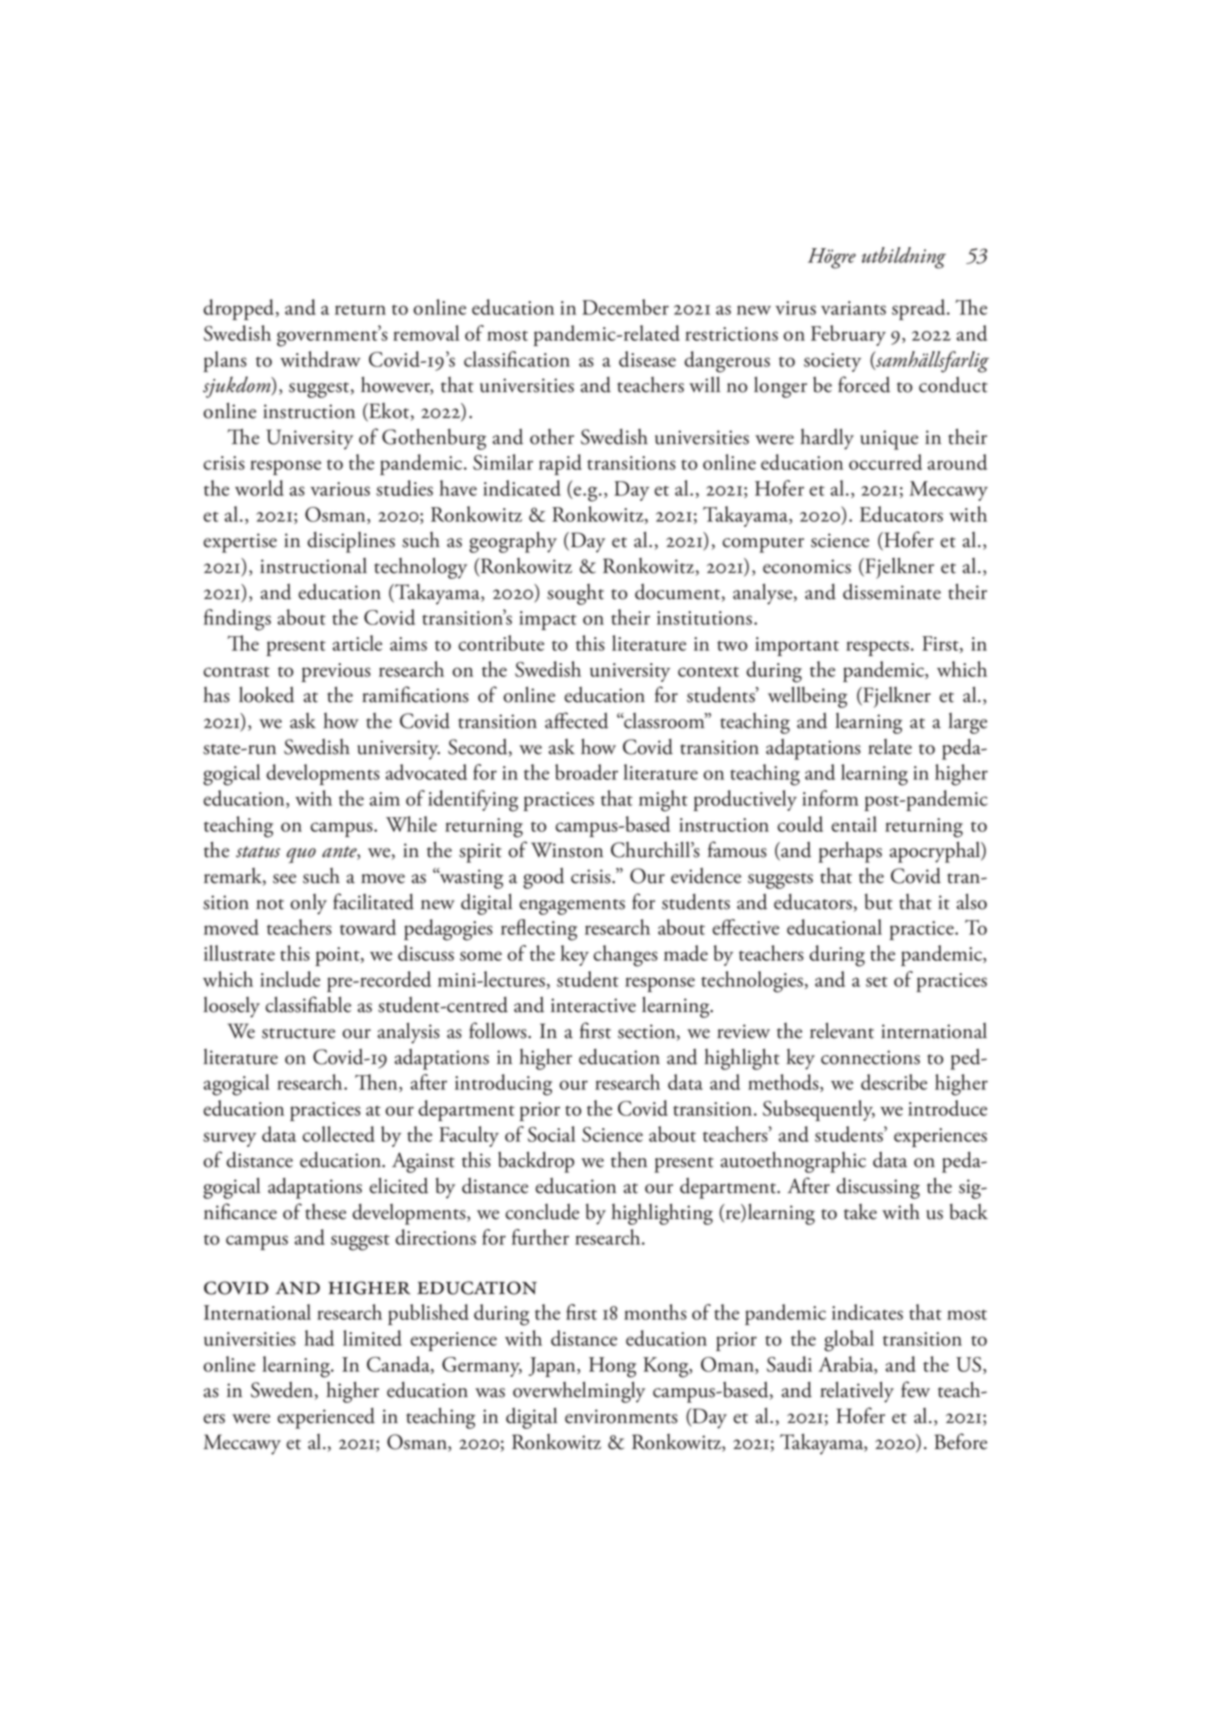  I want to click on impact, so click(548, 620).
